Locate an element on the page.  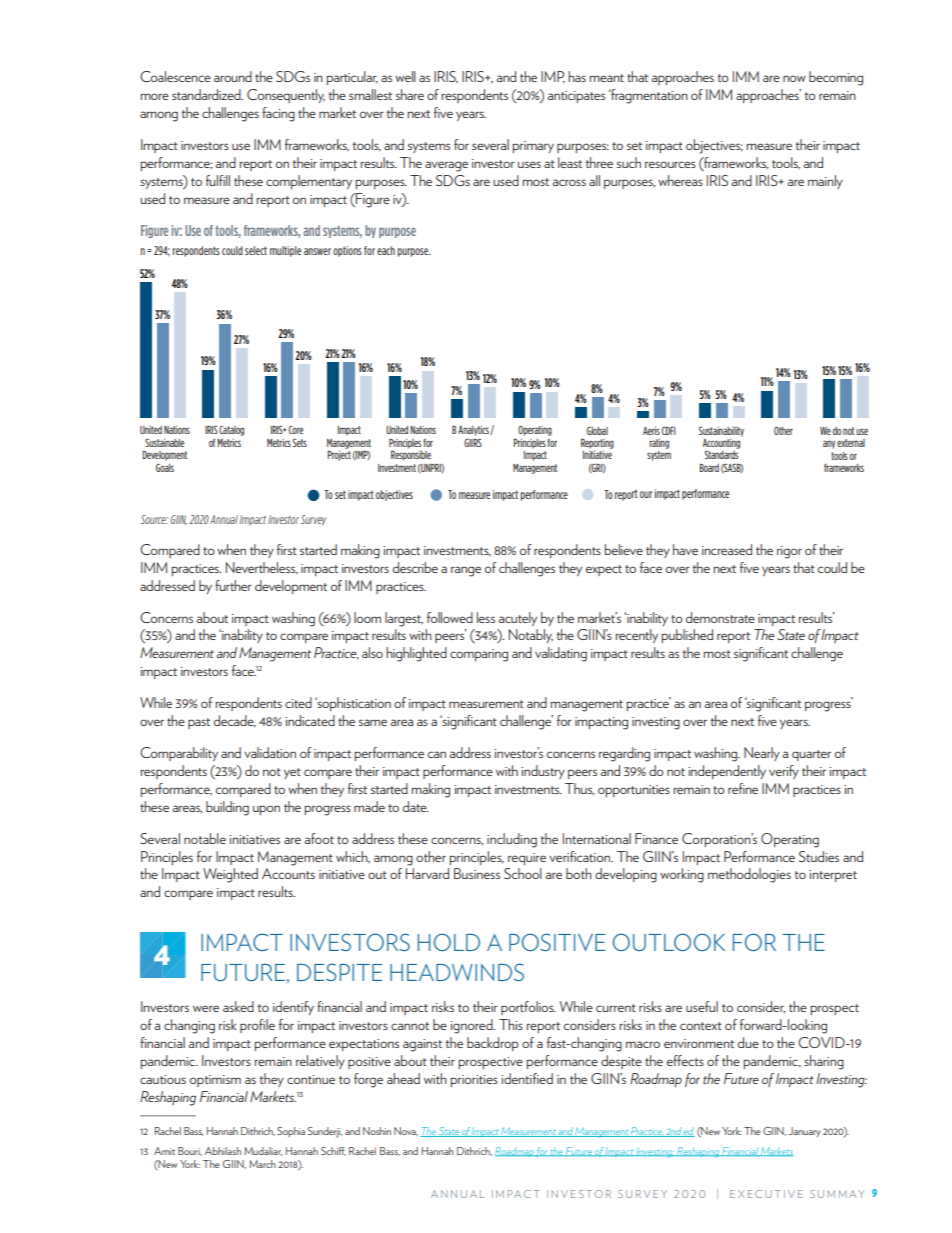
demonstrate is located at coordinates (720, 617).
